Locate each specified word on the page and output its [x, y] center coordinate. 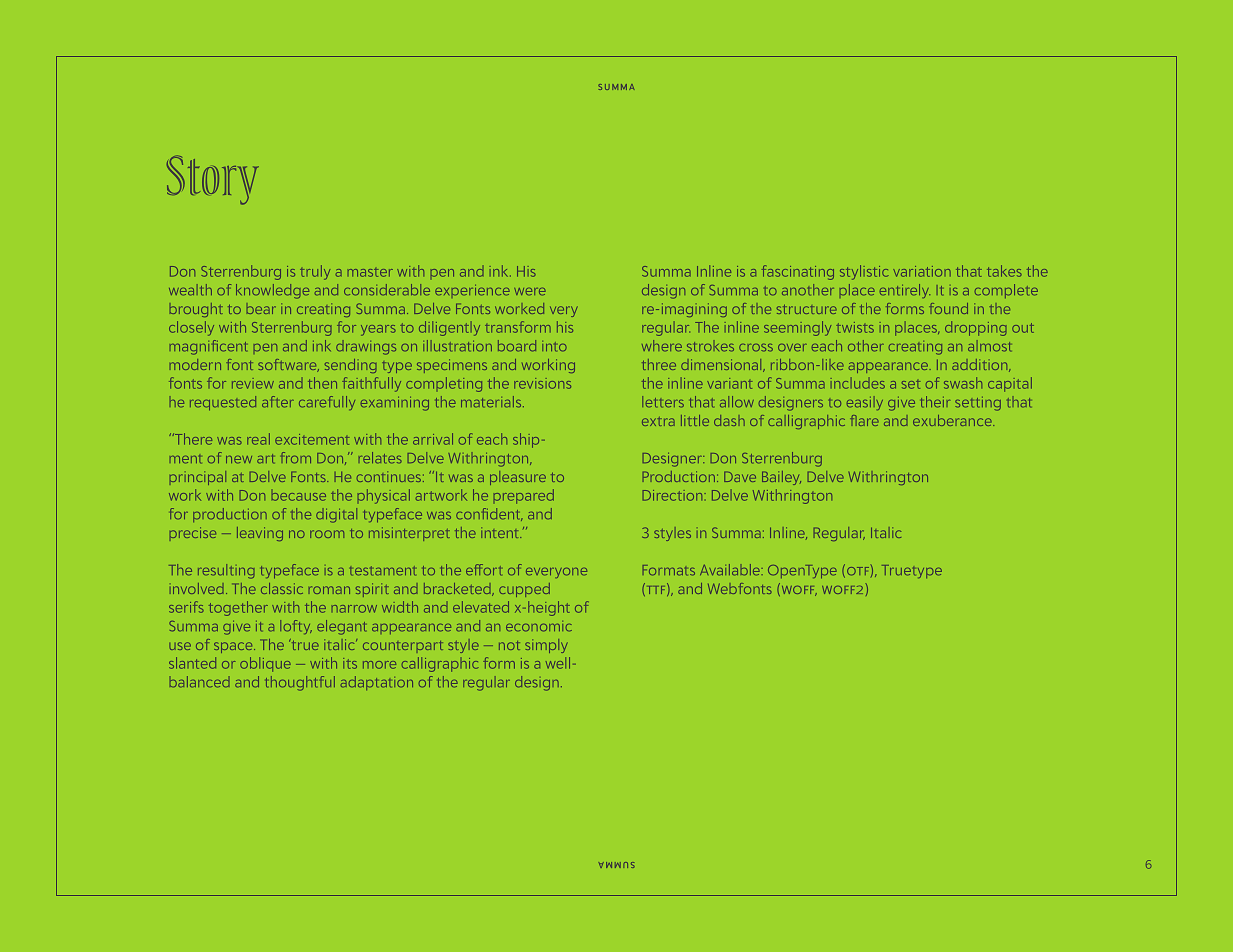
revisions [542, 383]
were [530, 292]
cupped [524, 590]
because [299, 497]
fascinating [798, 272]
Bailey [781, 478]
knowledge [272, 291]
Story [213, 180]
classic [282, 588]
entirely [905, 291]
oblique [265, 664]
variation [922, 271]
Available [731, 570]
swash [963, 383]
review [253, 383]
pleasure [518, 478]
